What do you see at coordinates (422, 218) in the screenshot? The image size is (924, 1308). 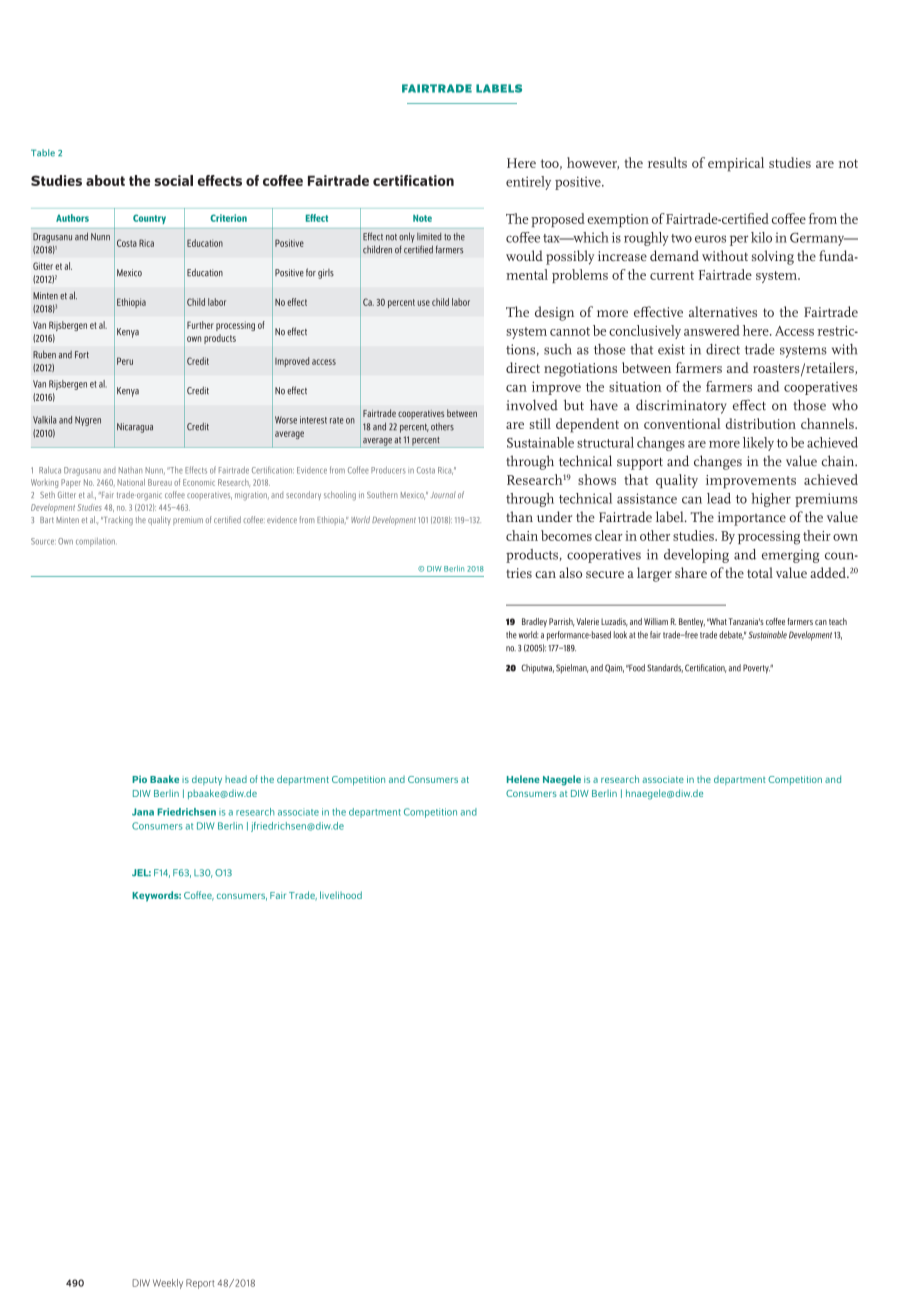 I see `Note` at bounding box center [422, 218].
